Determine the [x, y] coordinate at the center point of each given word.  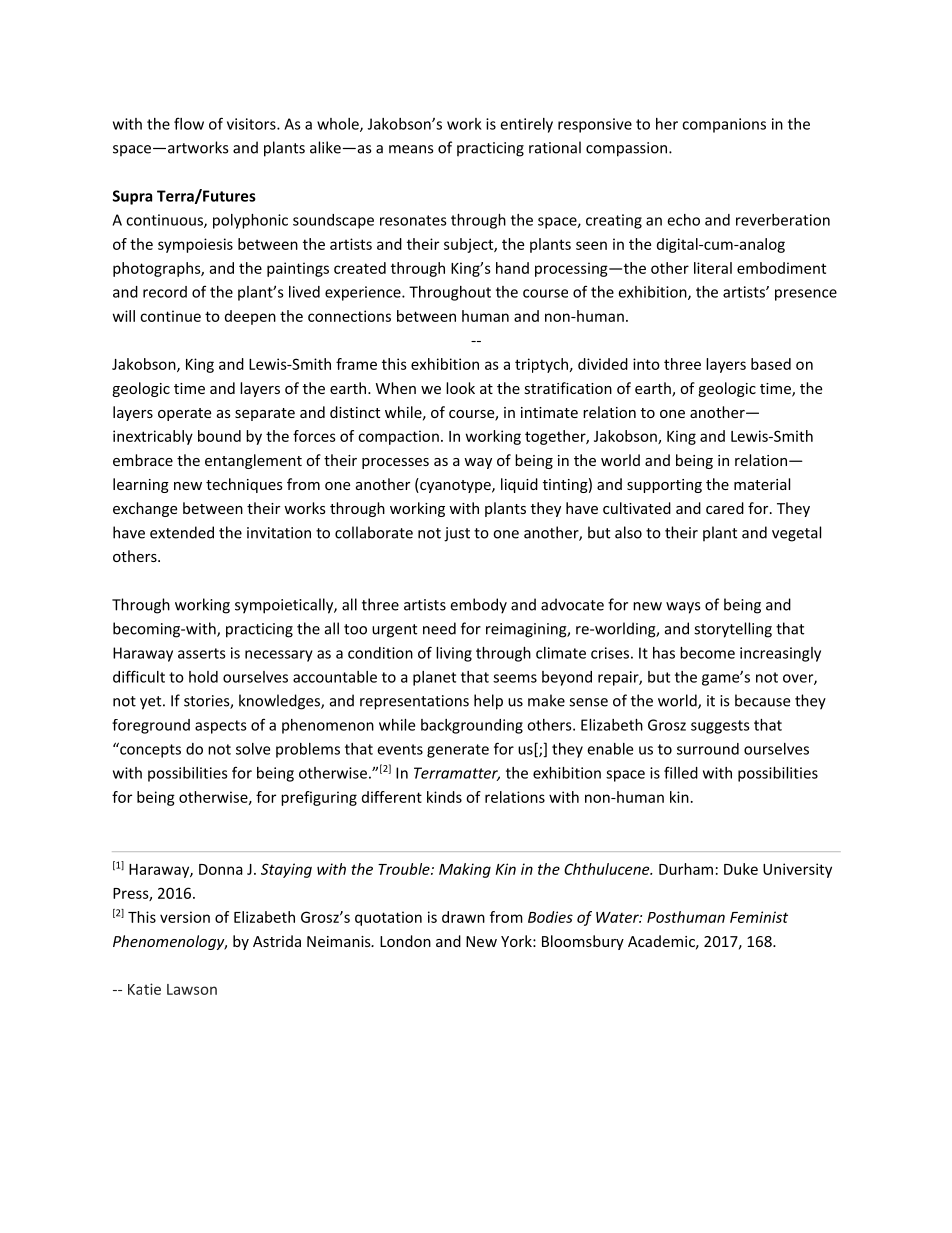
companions [724, 125]
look [460, 388]
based [771, 364]
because [762, 700]
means [411, 149]
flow [189, 123]
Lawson [192, 989]
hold [203, 677]
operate [184, 414]
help [488, 702]
